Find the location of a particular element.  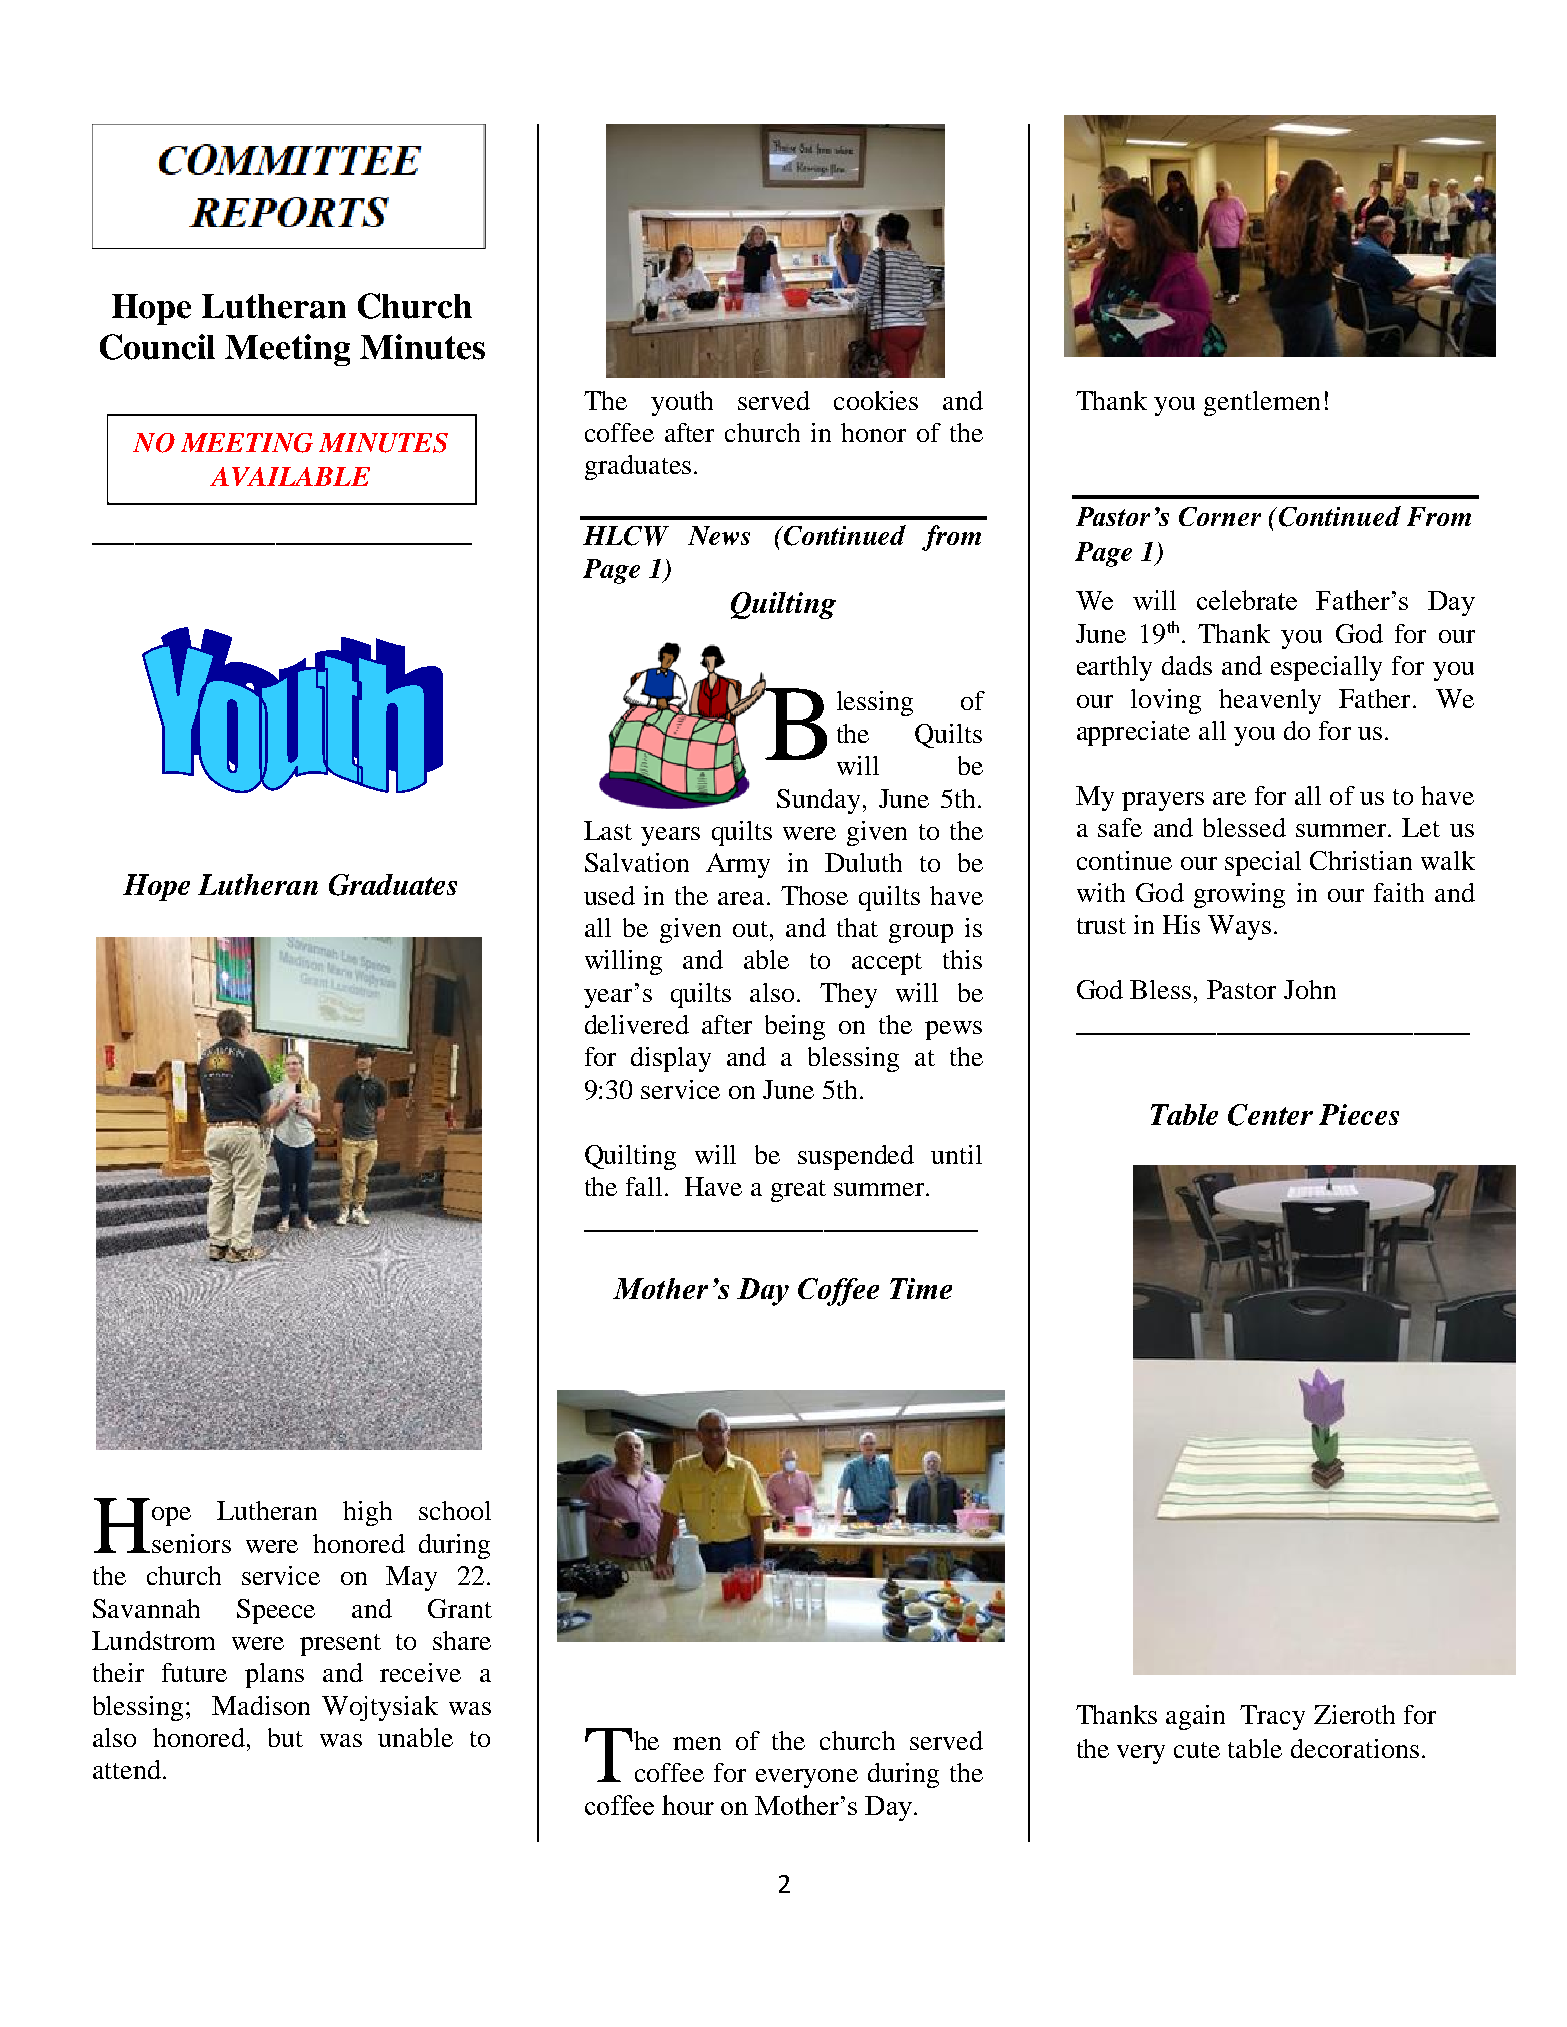

Time is located at coordinates (921, 1288).
